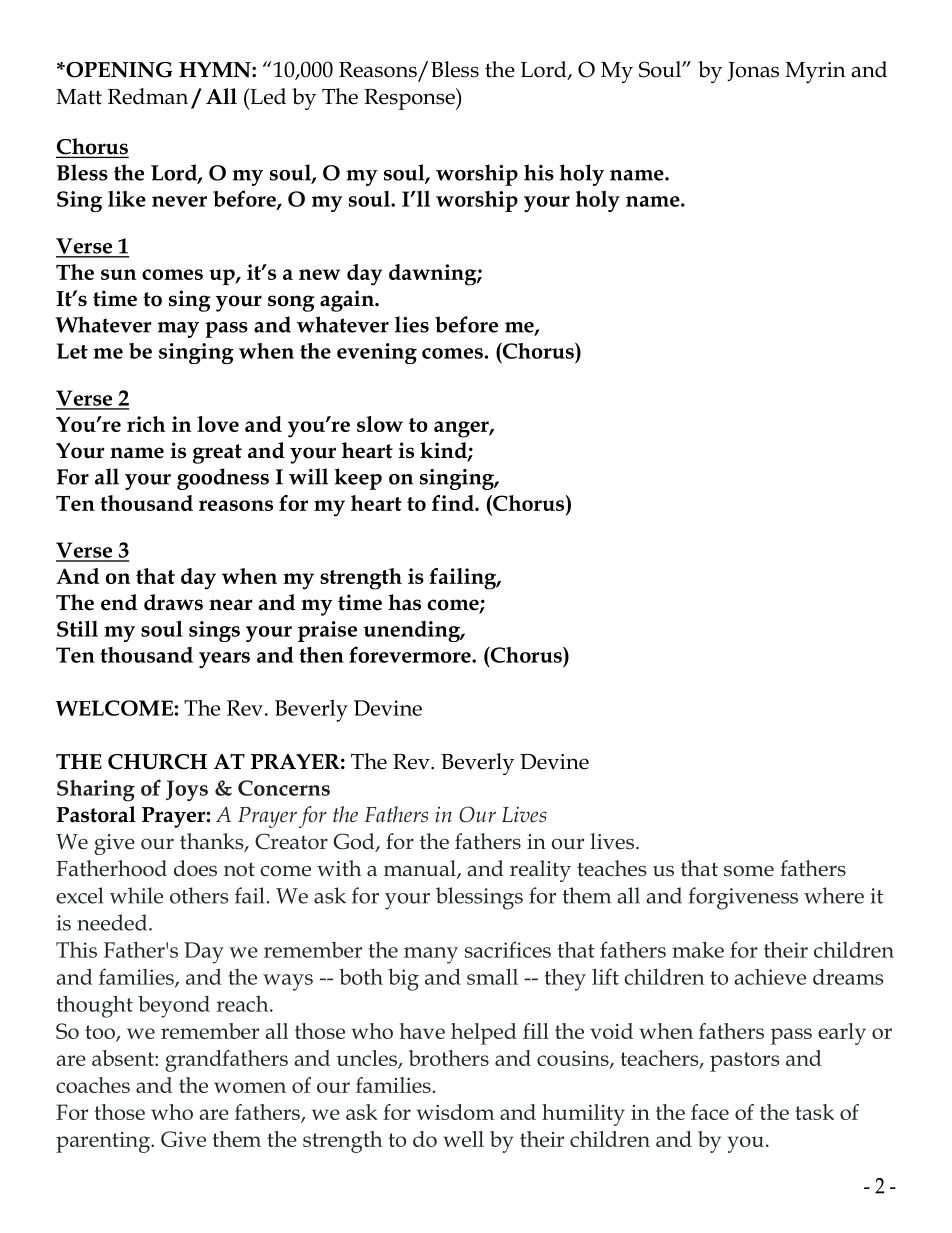 This document has width=952, height=1233. I want to click on has, so click(404, 602).
